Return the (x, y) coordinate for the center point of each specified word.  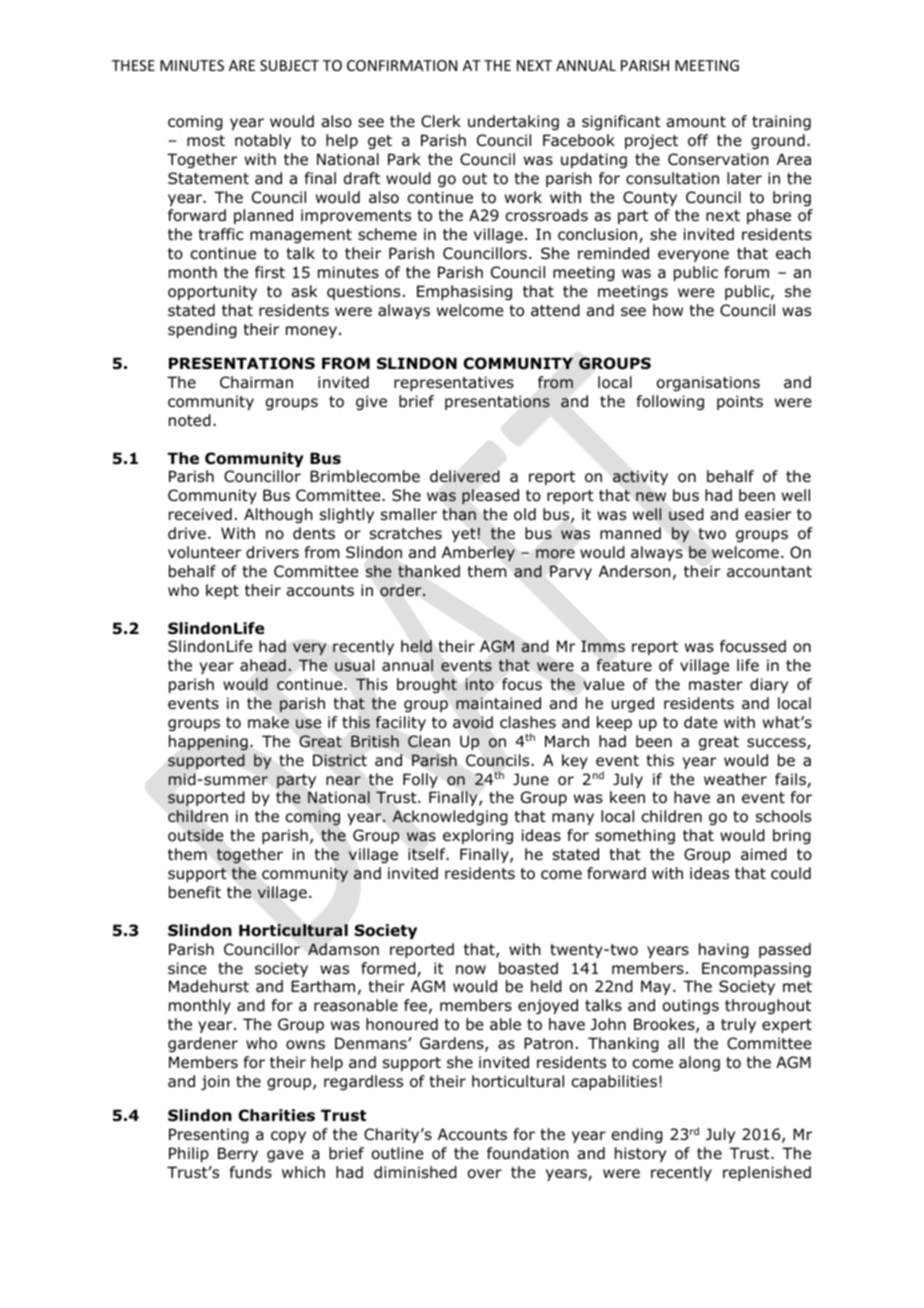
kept (222, 591)
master (716, 685)
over (485, 1174)
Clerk (441, 121)
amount (696, 122)
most (206, 141)
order (402, 590)
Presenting (209, 1135)
